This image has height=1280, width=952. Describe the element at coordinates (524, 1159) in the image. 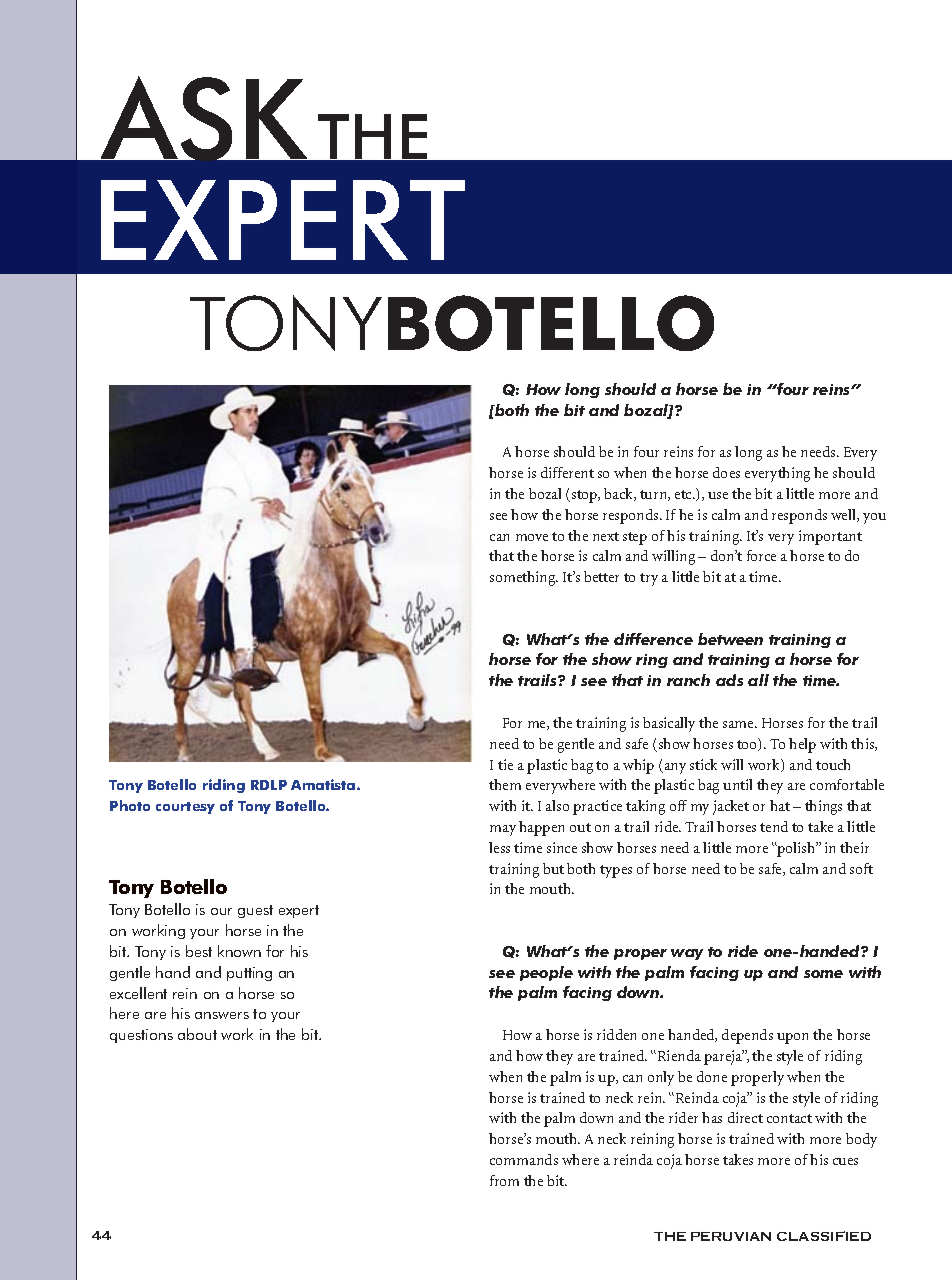

I see `commands` at that location.
